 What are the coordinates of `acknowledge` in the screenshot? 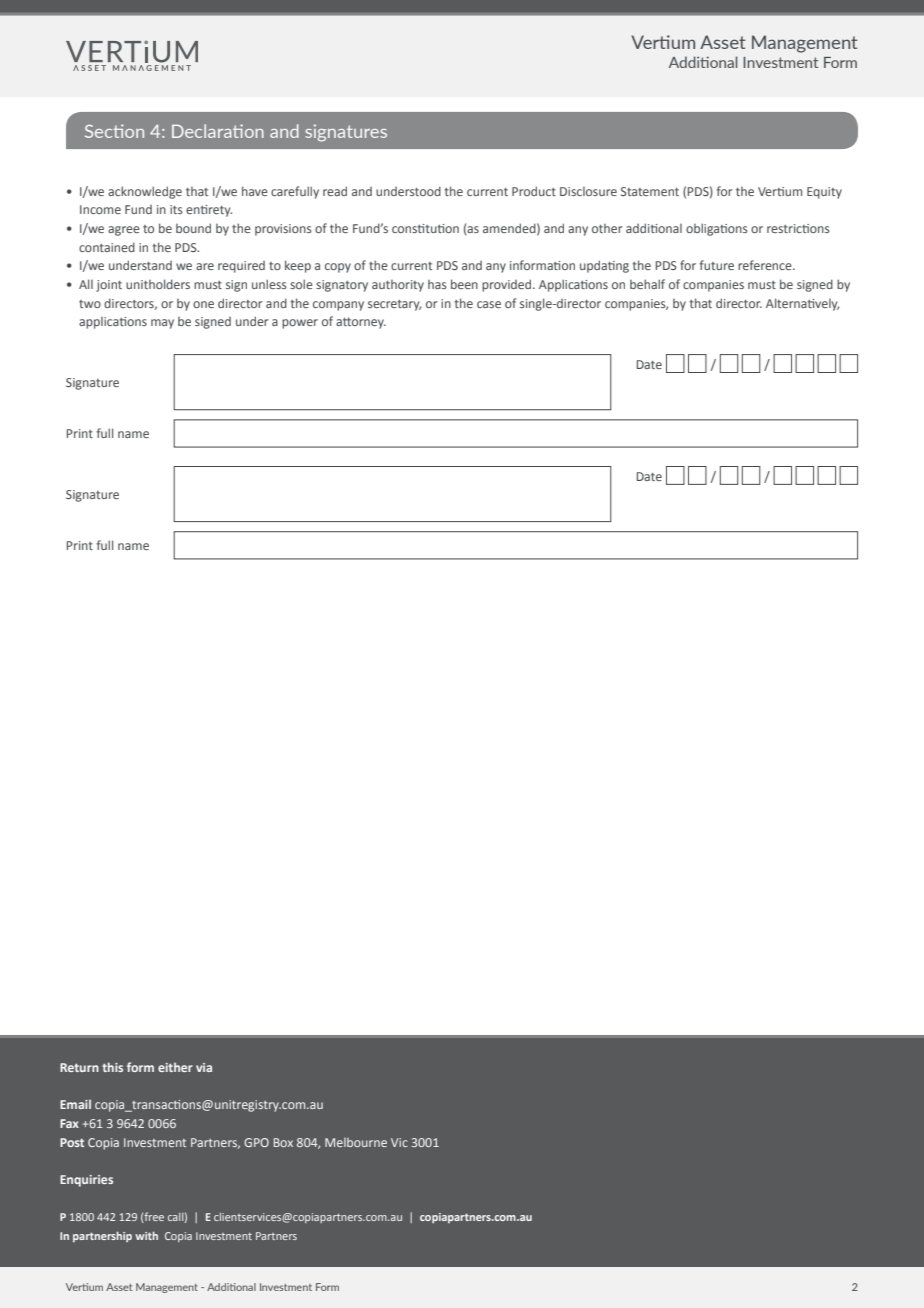 It's located at (145, 192).
